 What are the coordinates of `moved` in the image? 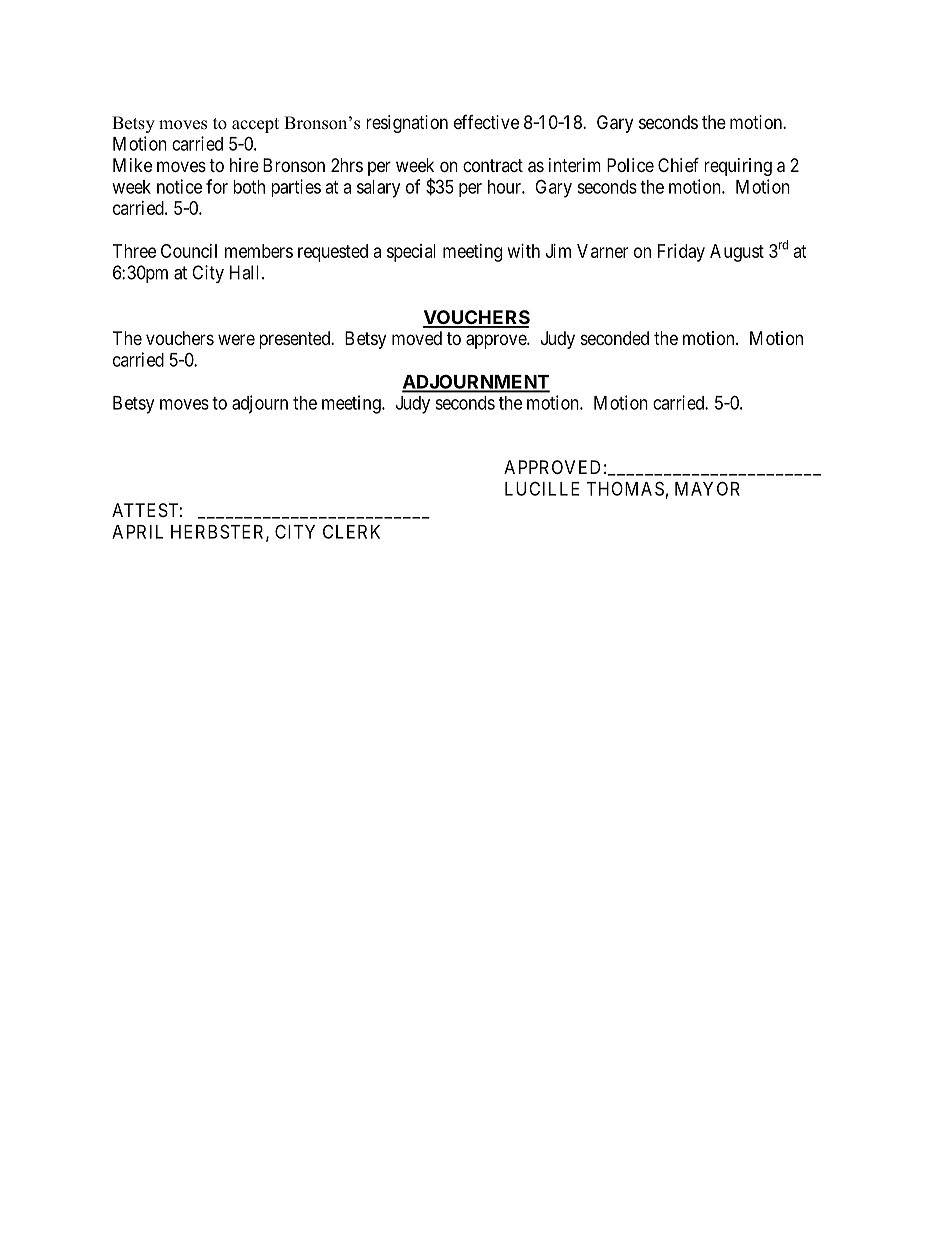 It's located at (417, 338).
